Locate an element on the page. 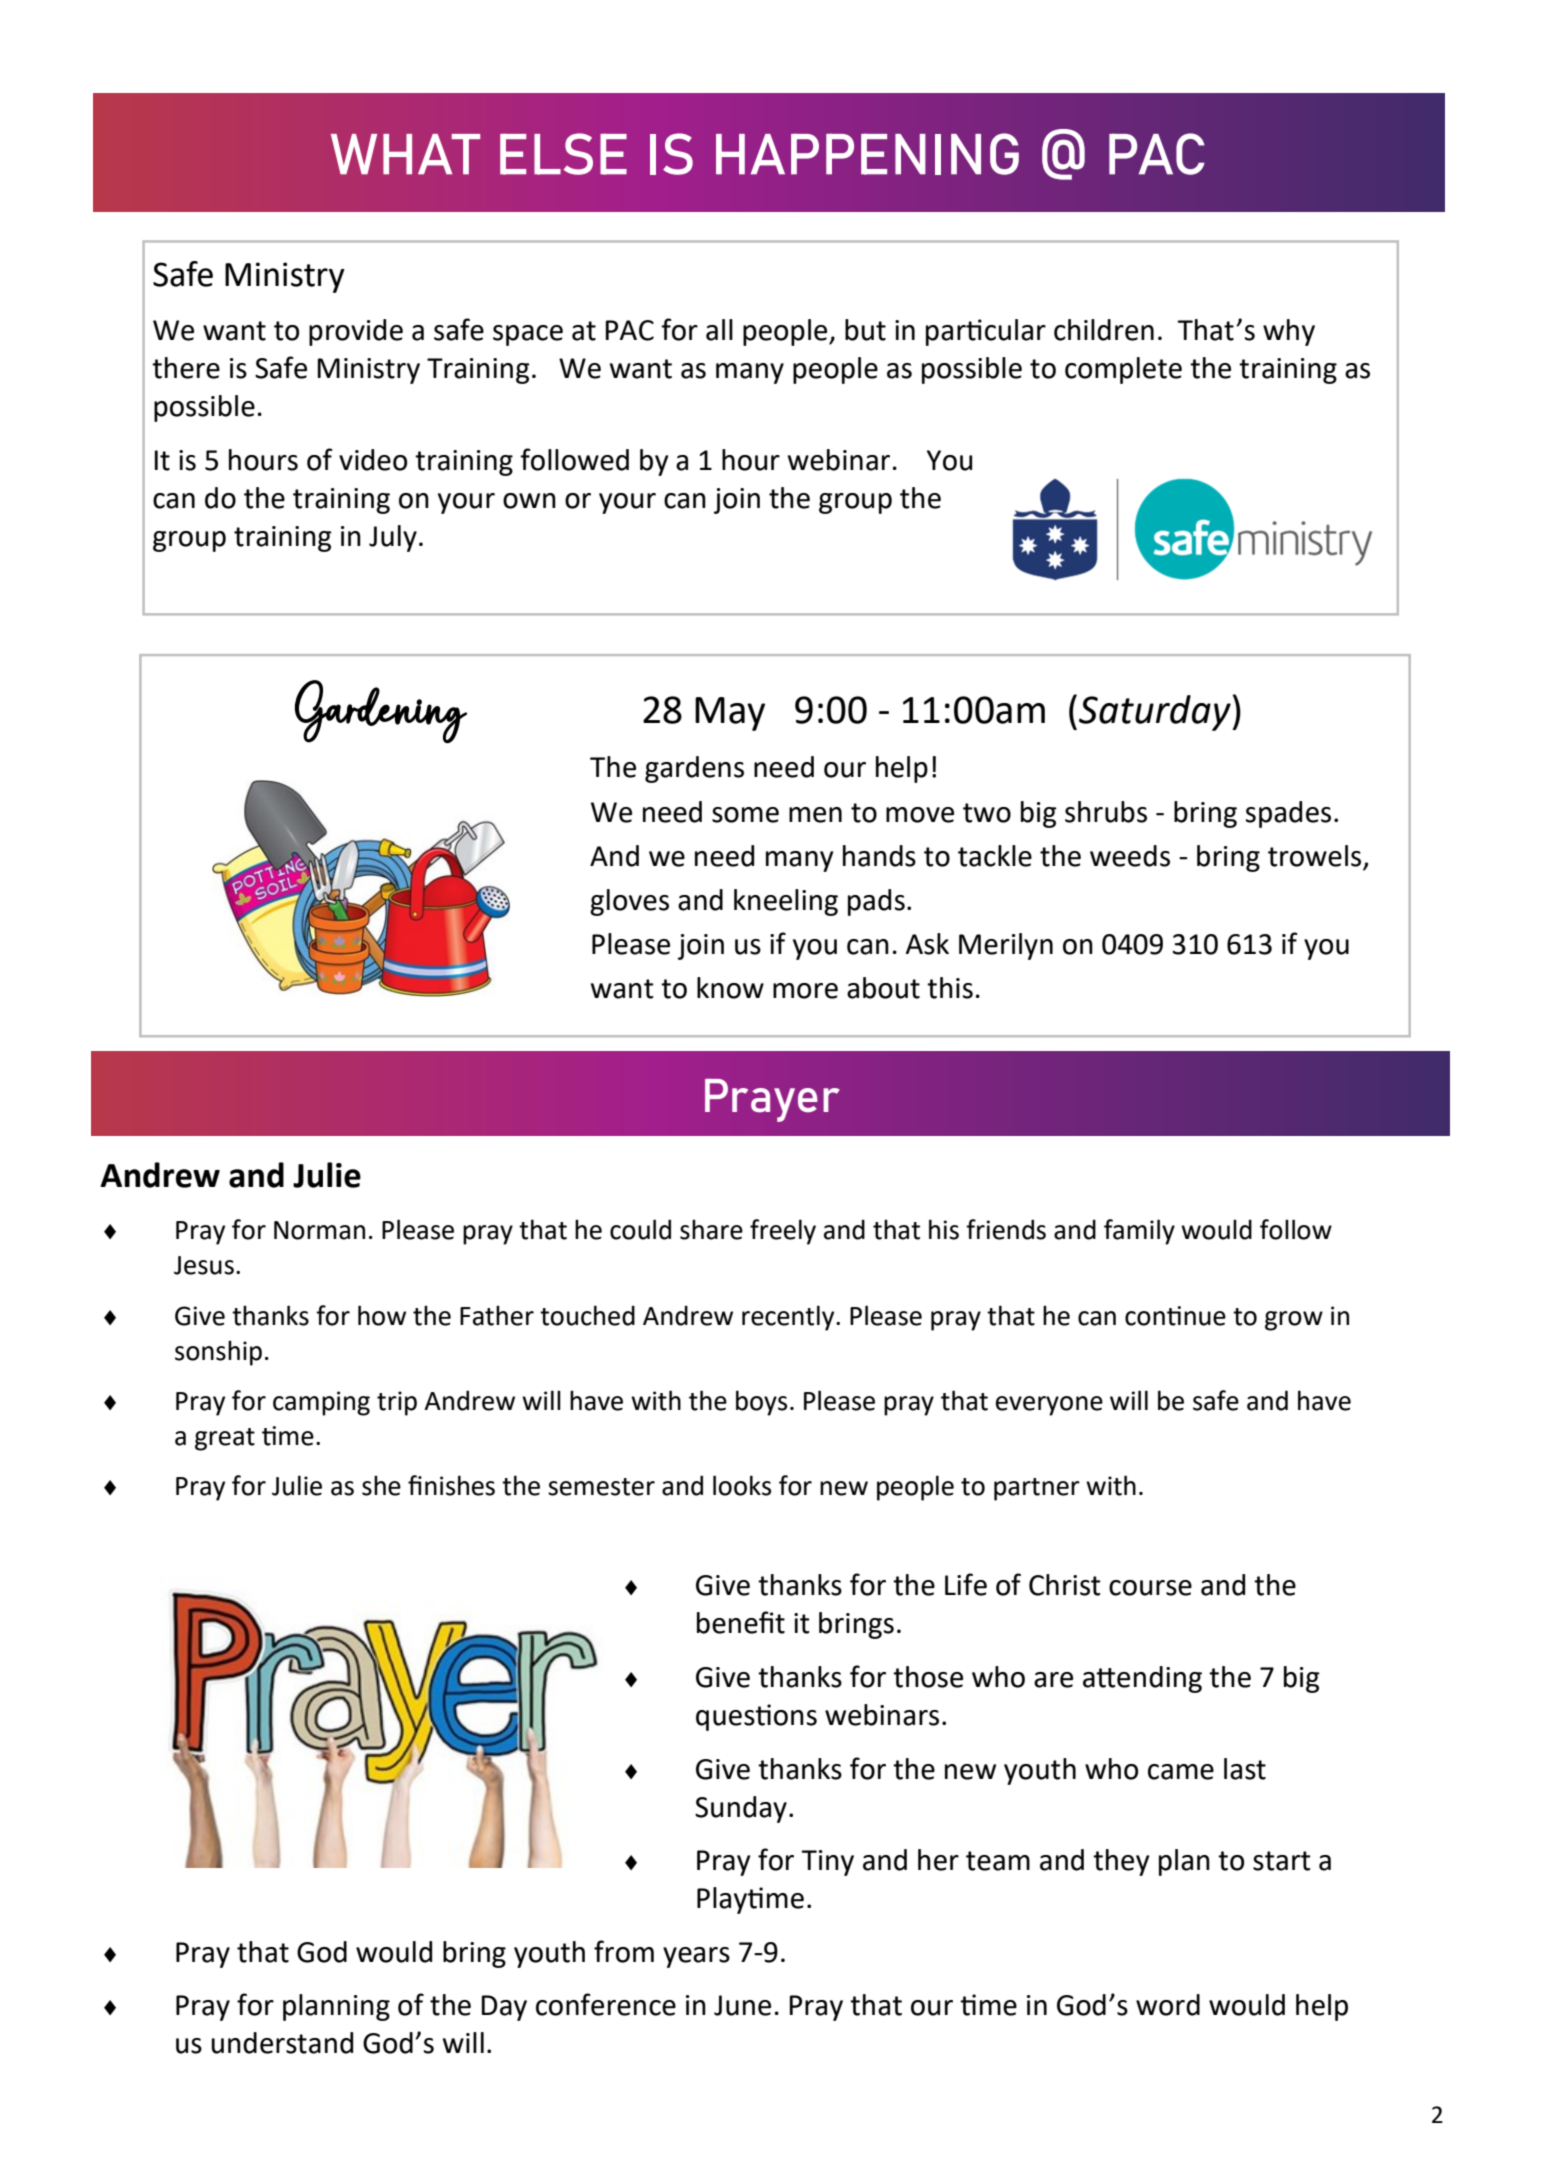  word is located at coordinates (1168, 2005).
